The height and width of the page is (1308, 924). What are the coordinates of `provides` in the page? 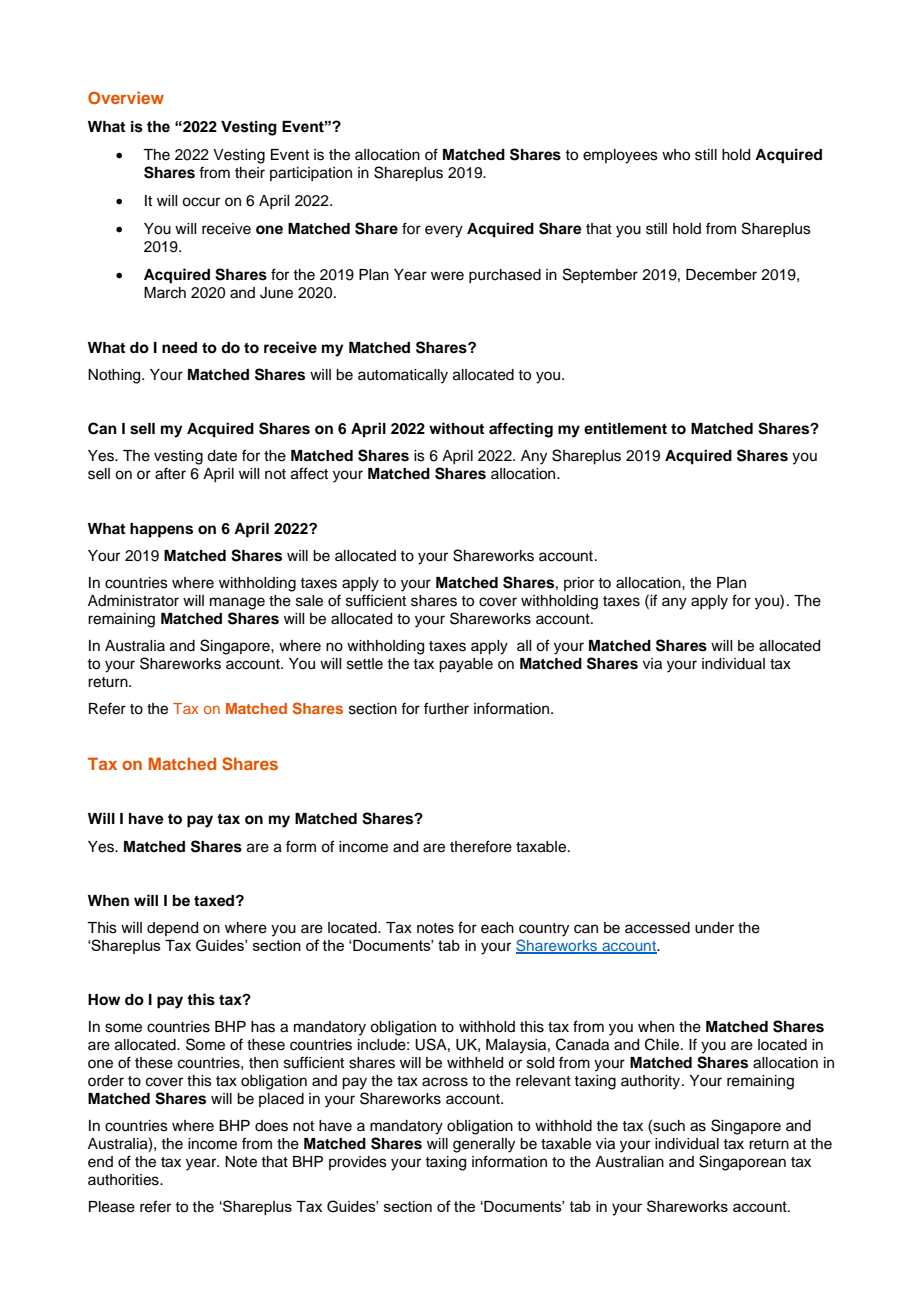 It's located at (358, 1163).
